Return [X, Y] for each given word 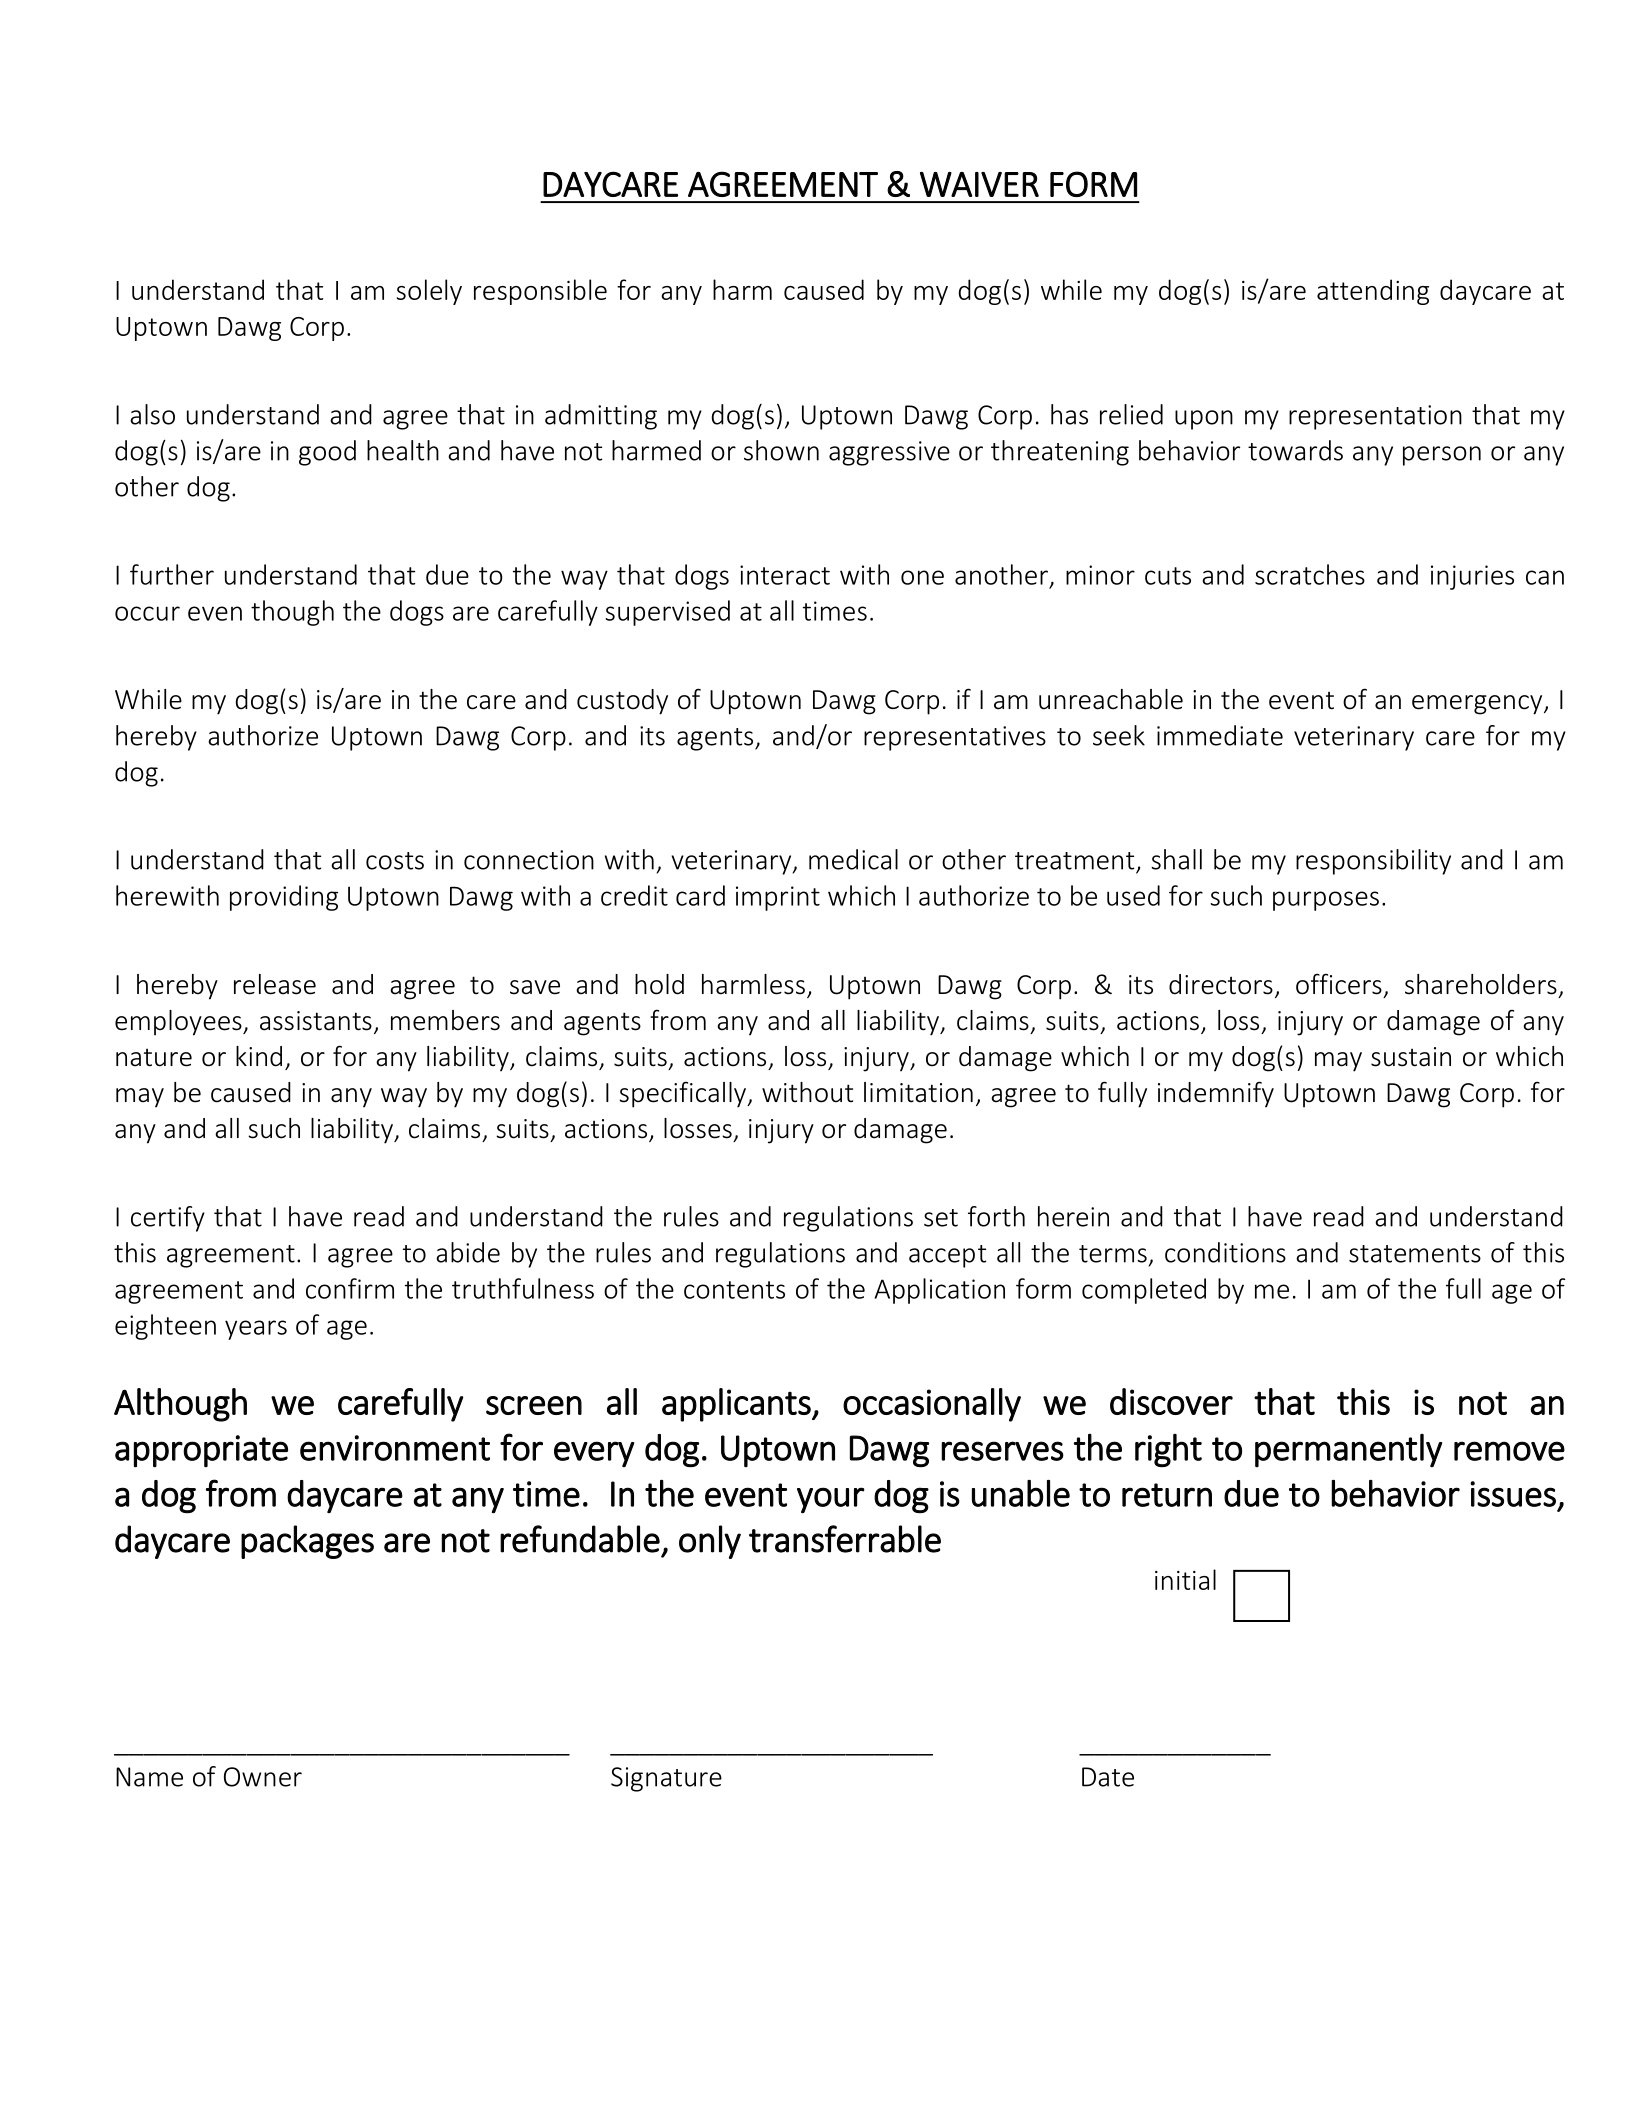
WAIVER [979, 184]
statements [1415, 1254]
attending [1373, 292]
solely [429, 292]
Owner [263, 1777]
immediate [1220, 735]
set [941, 1218]
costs [395, 861]
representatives [955, 738]
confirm [350, 1288]
